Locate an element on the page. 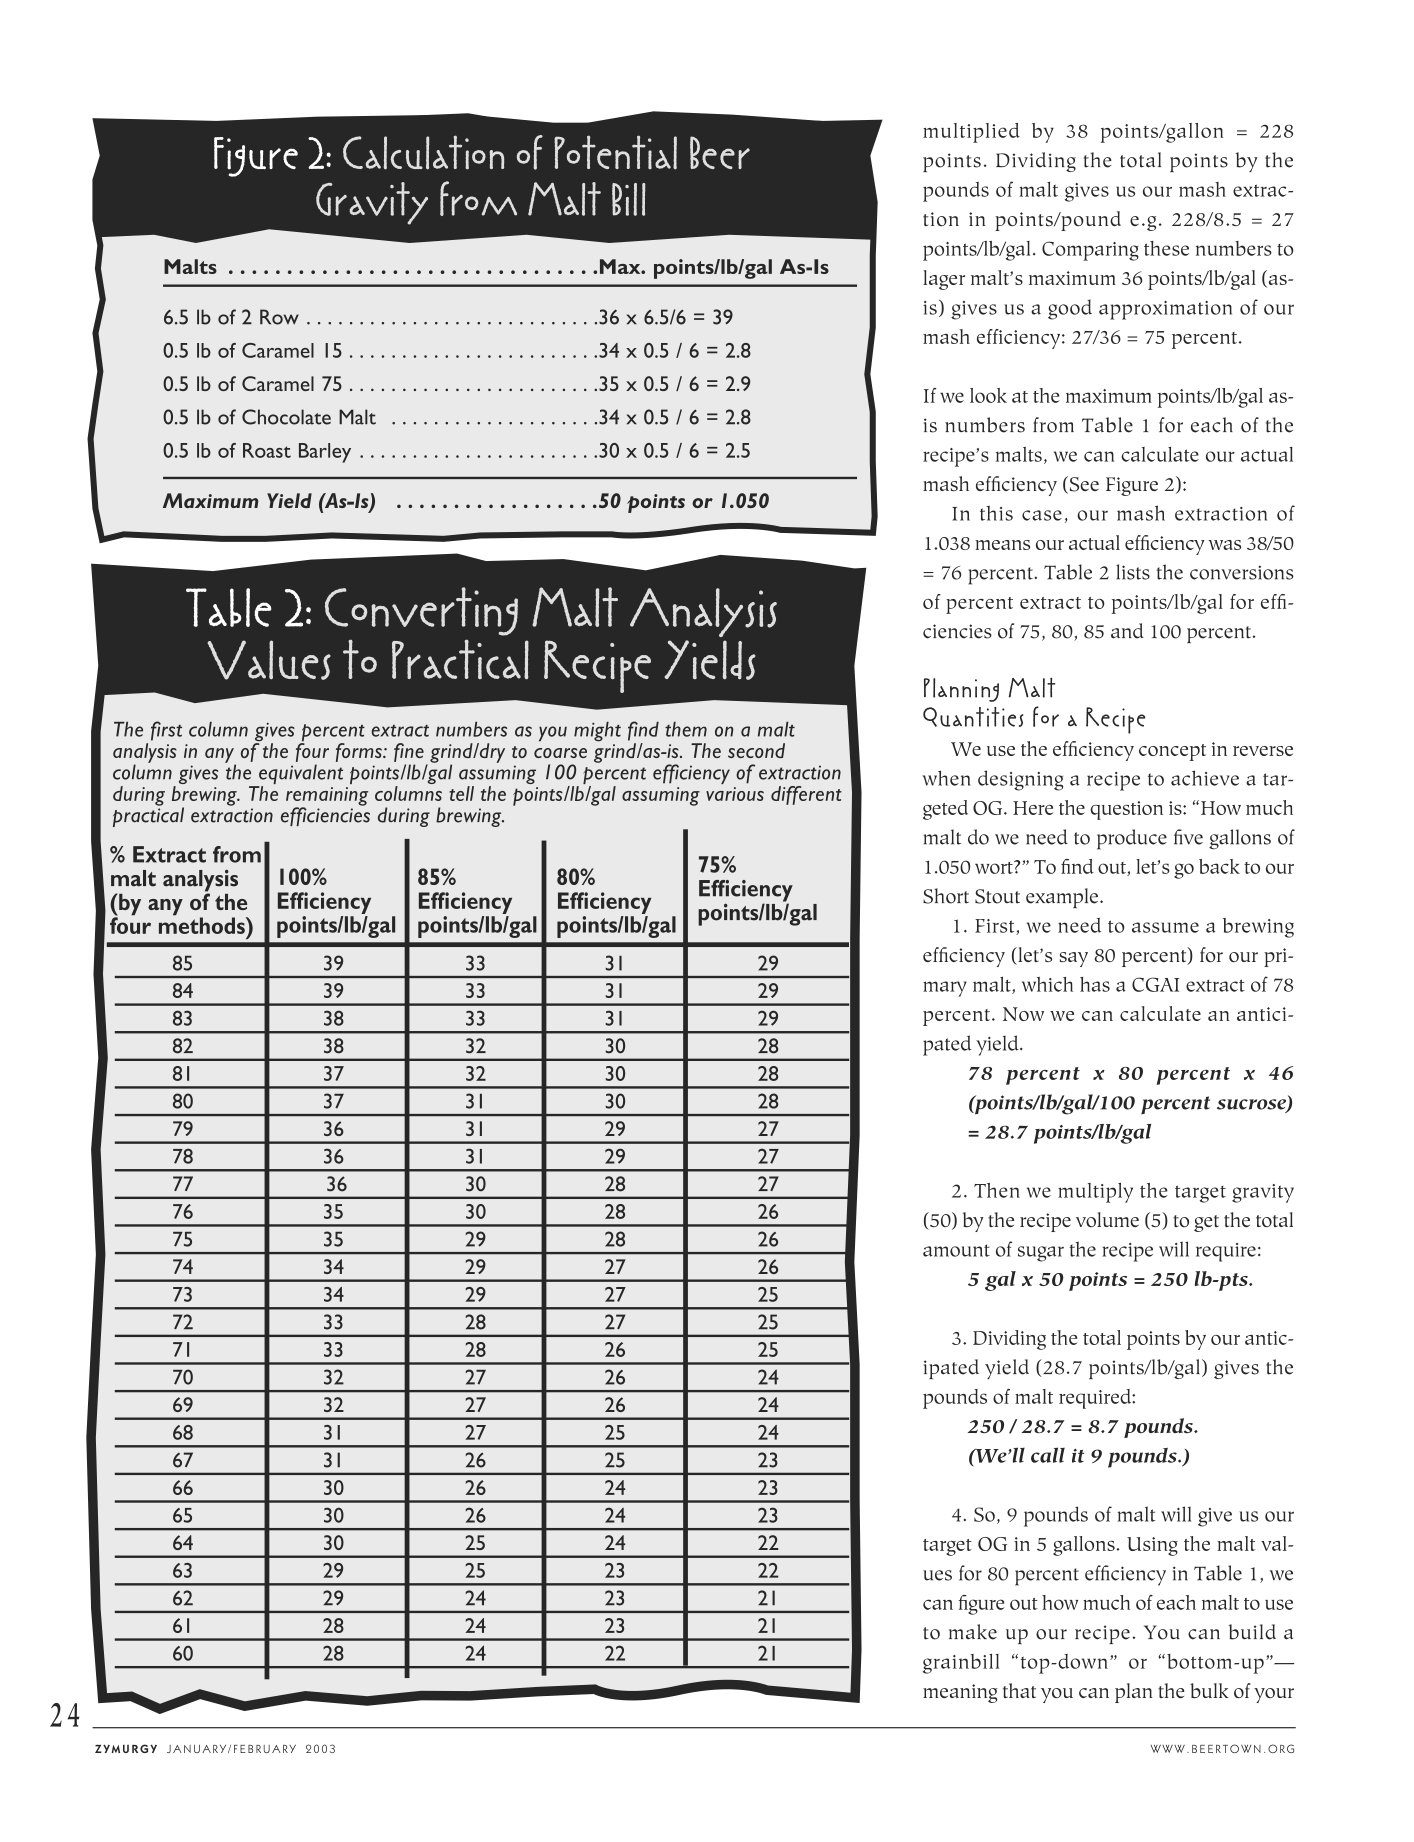 The height and width of the image is (1842, 1414). multiplied is located at coordinates (971, 133).
